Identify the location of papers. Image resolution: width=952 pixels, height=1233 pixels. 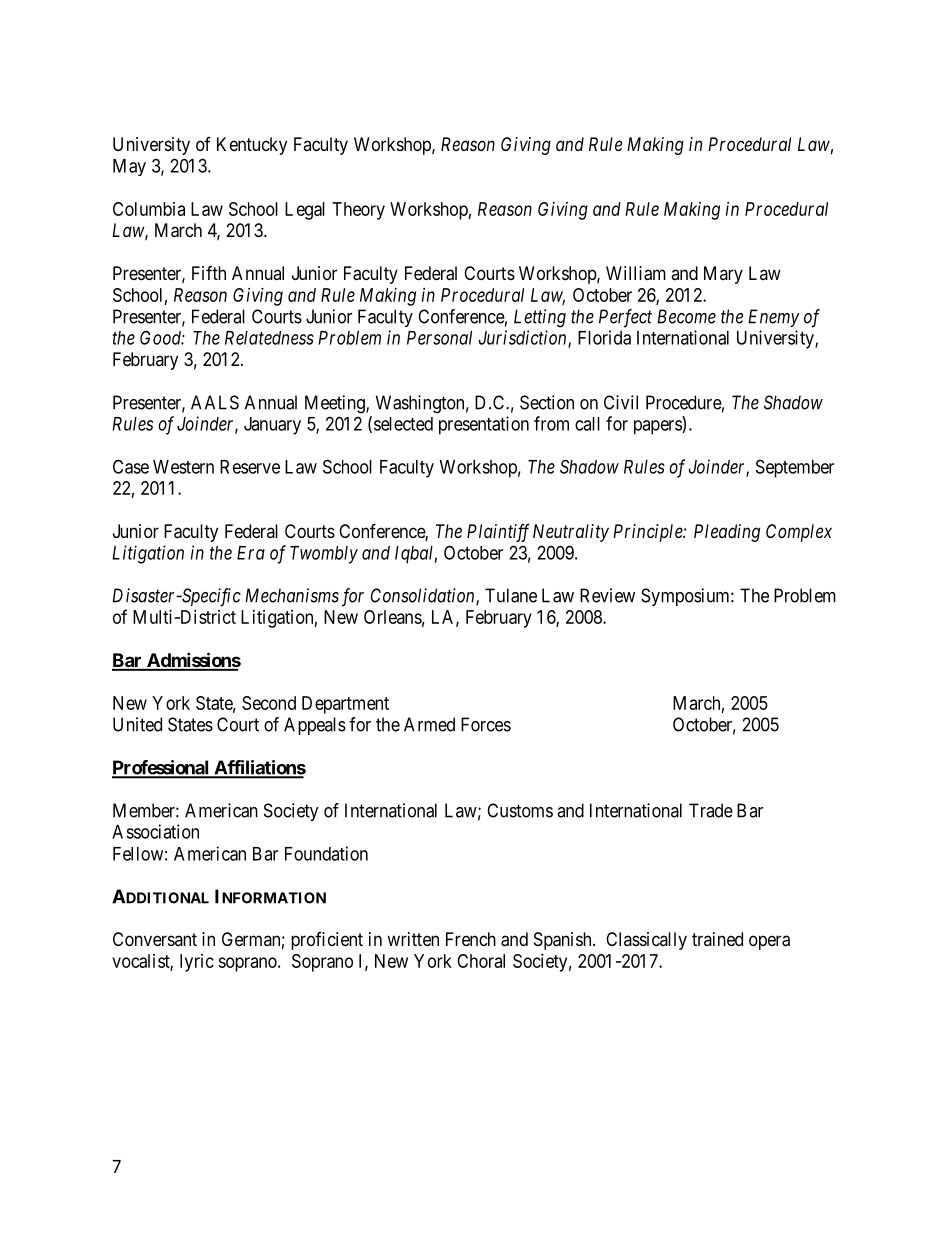
(658, 427).
